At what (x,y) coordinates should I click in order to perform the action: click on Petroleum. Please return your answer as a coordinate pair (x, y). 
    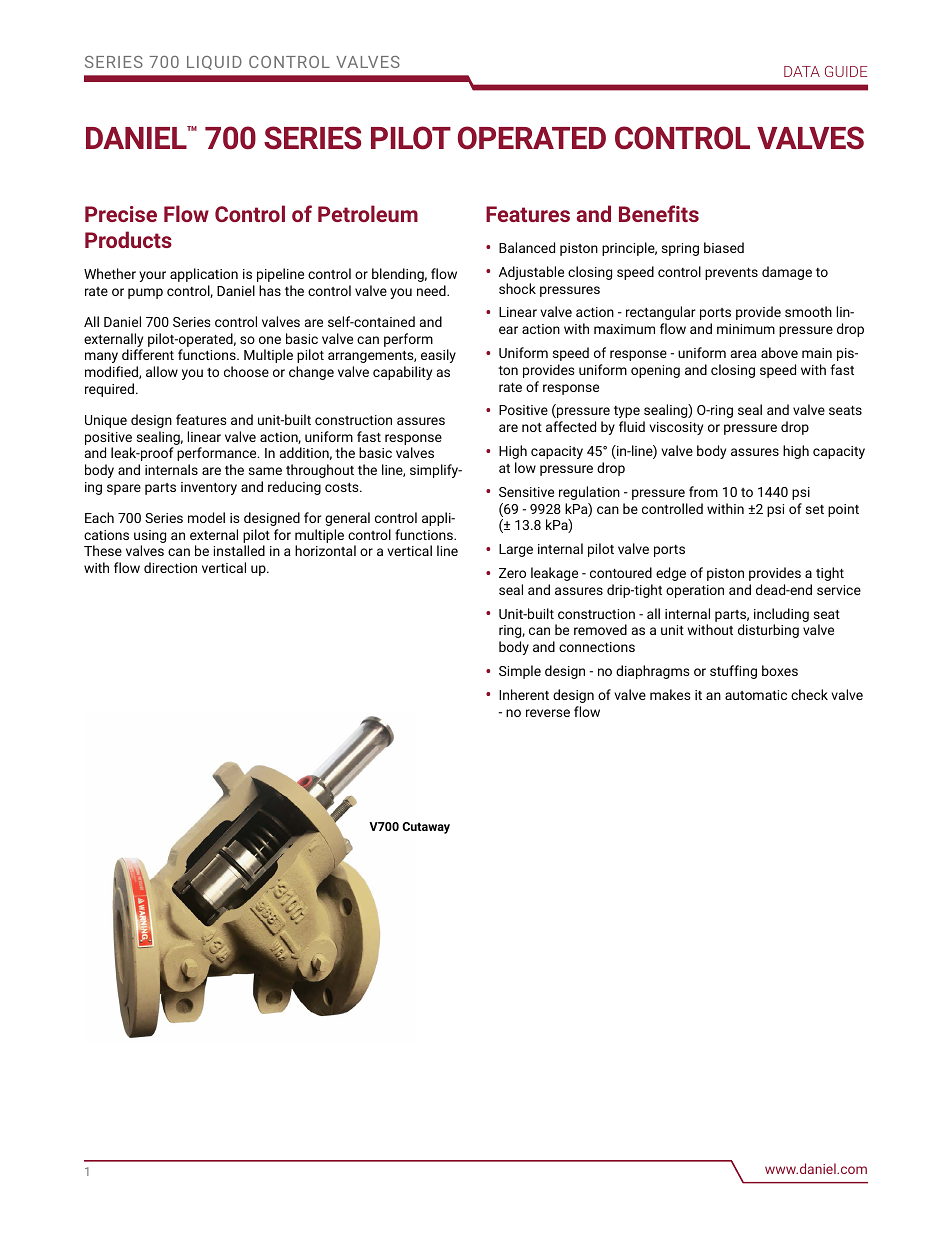
    Looking at the image, I should click on (368, 213).
